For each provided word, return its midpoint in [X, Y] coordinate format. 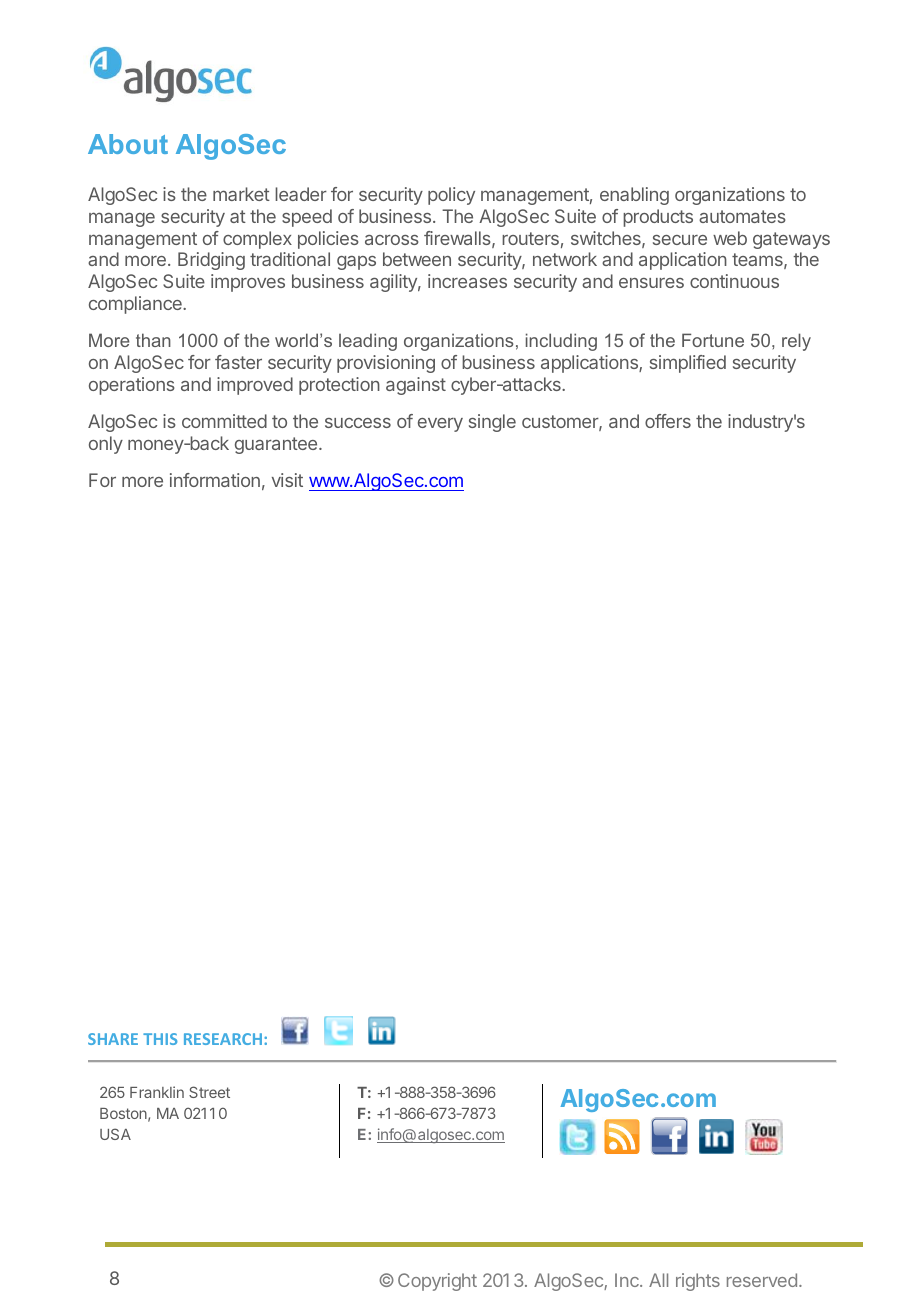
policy [451, 196]
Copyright [437, 1282]
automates [742, 216]
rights [698, 1282]
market [241, 194]
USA [115, 1134]
